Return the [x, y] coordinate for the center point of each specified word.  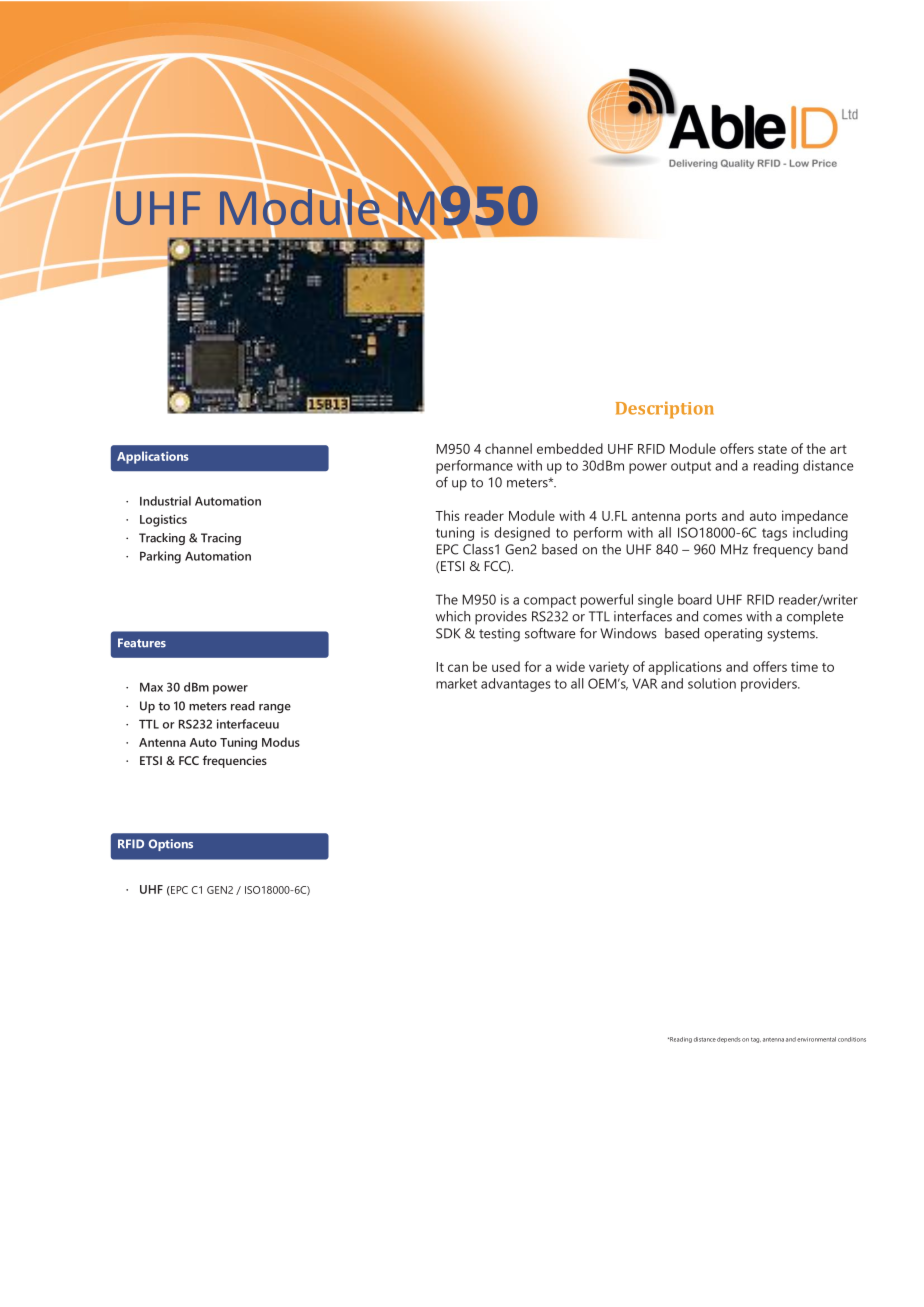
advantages [516, 685]
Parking [160, 557]
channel [508, 448]
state [772, 449]
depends [729, 1040]
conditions [852, 1039]
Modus [281, 742]
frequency [783, 551]
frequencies [235, 761]
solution [712, 683]
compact [550, 601]
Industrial [165, 501]
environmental [816, 1039]
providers [770, 685]
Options [171, 845]
